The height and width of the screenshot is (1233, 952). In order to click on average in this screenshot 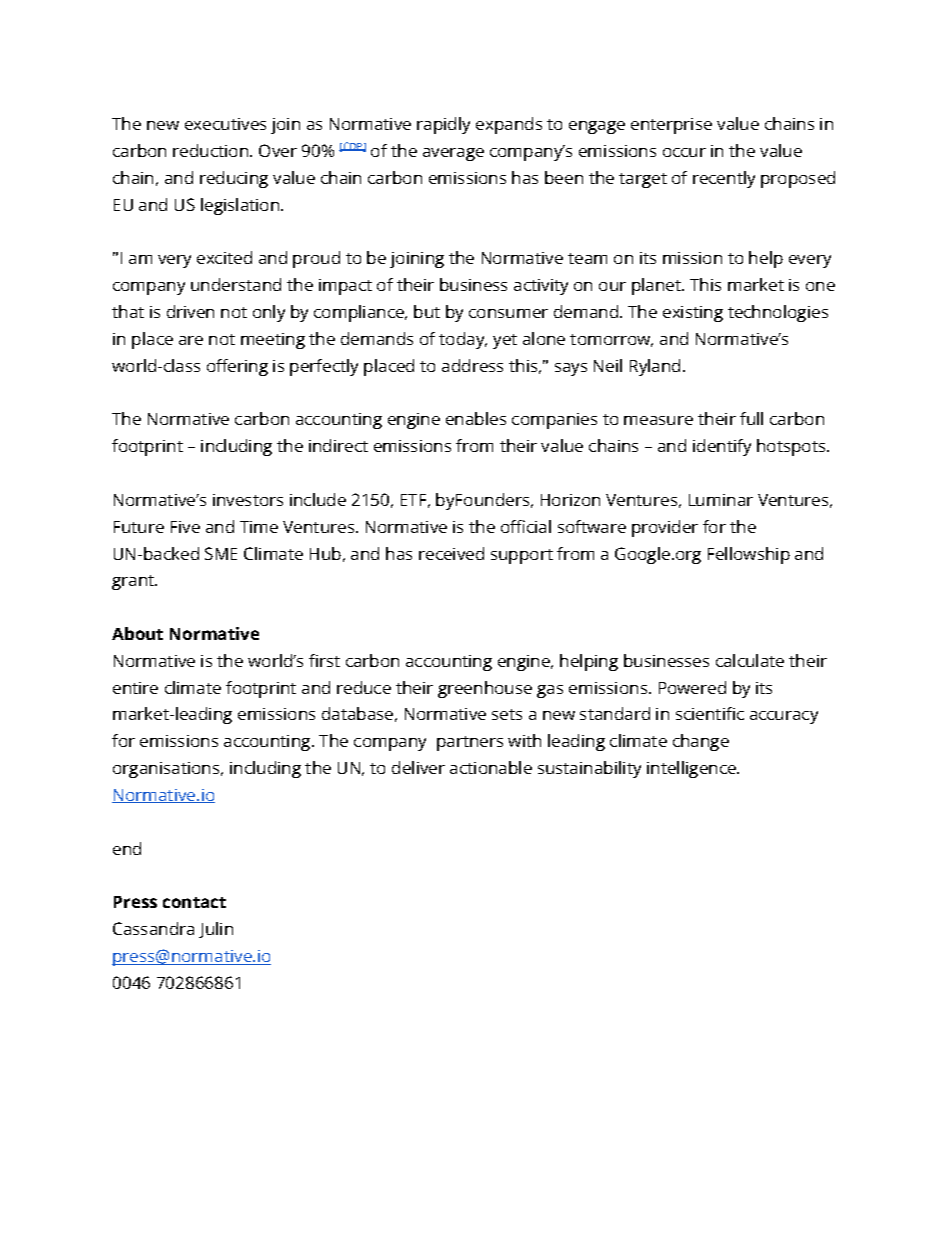, I will do `click(453, 154)`.
